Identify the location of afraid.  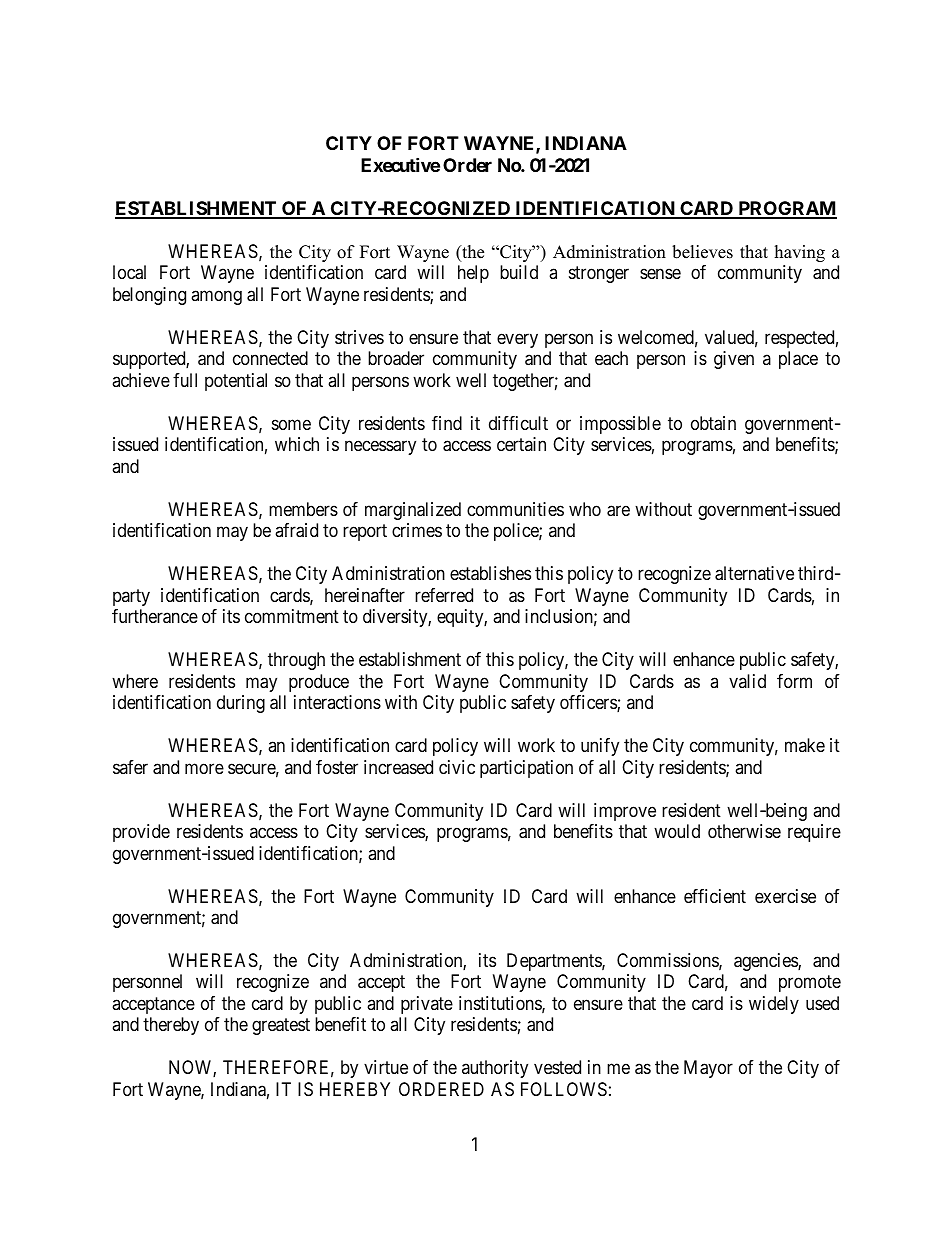
(296, 530).
